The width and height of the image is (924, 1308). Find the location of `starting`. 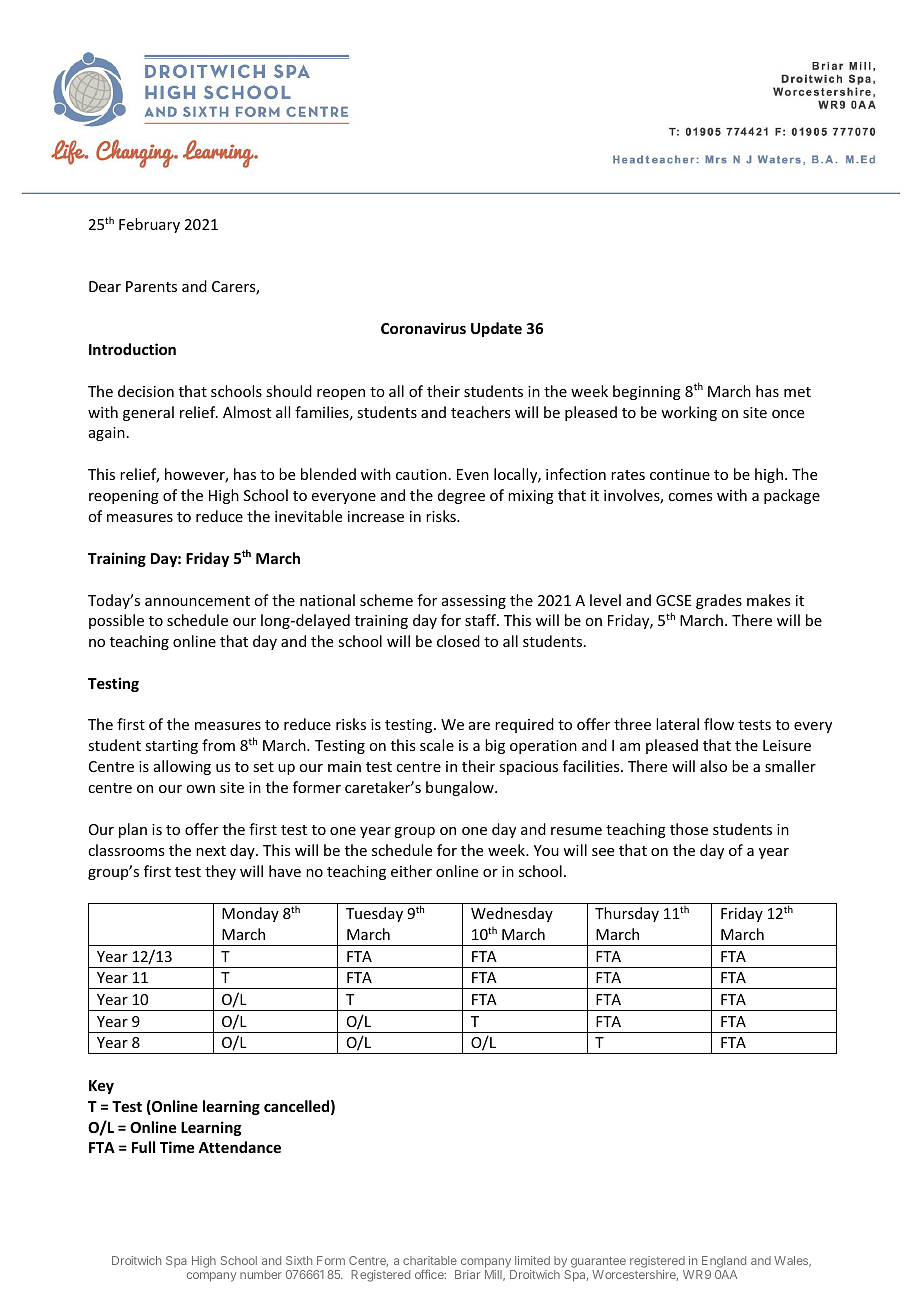

starting is located at coordinates (171, 747).
